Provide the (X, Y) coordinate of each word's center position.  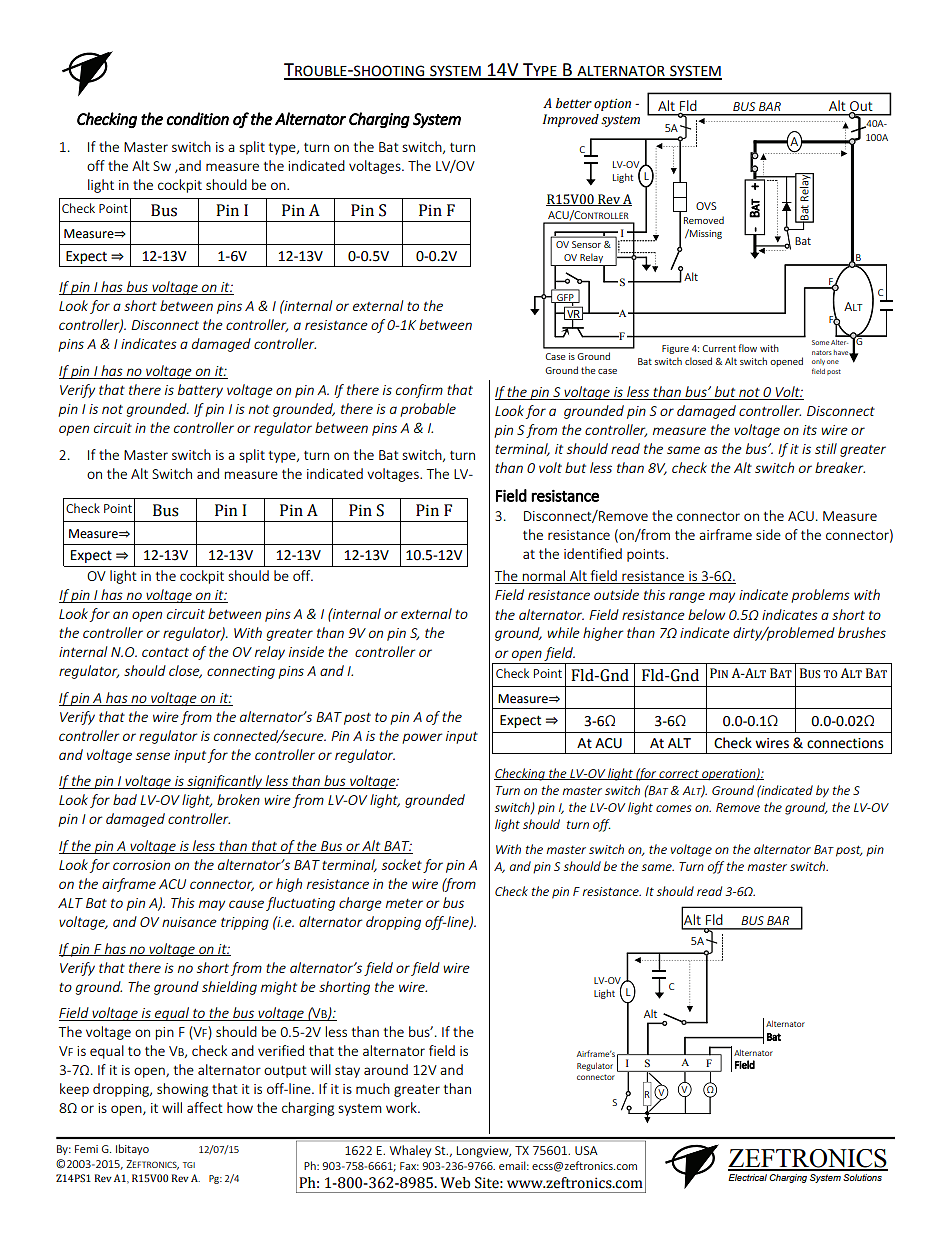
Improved (571, 120)
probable (428, 410)
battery (200, 391)
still (826, 448)
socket (402, 864)
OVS (706, 206)
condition (197, 119)
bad (125, 799)
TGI (189, 1165)
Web (455, 1183)
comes (673, 808)
